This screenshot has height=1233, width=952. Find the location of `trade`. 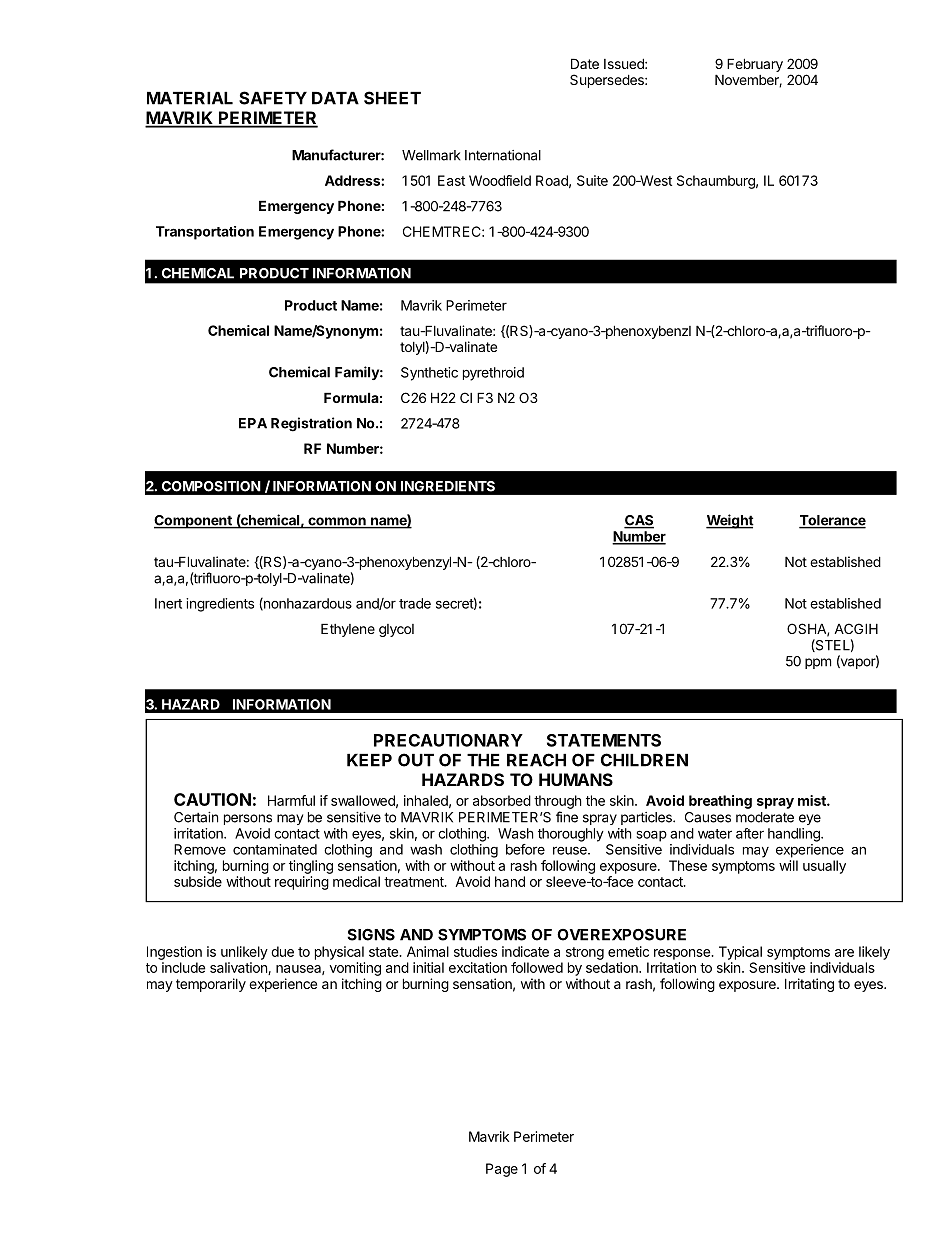

trade is located at coordinates (415, 603).
